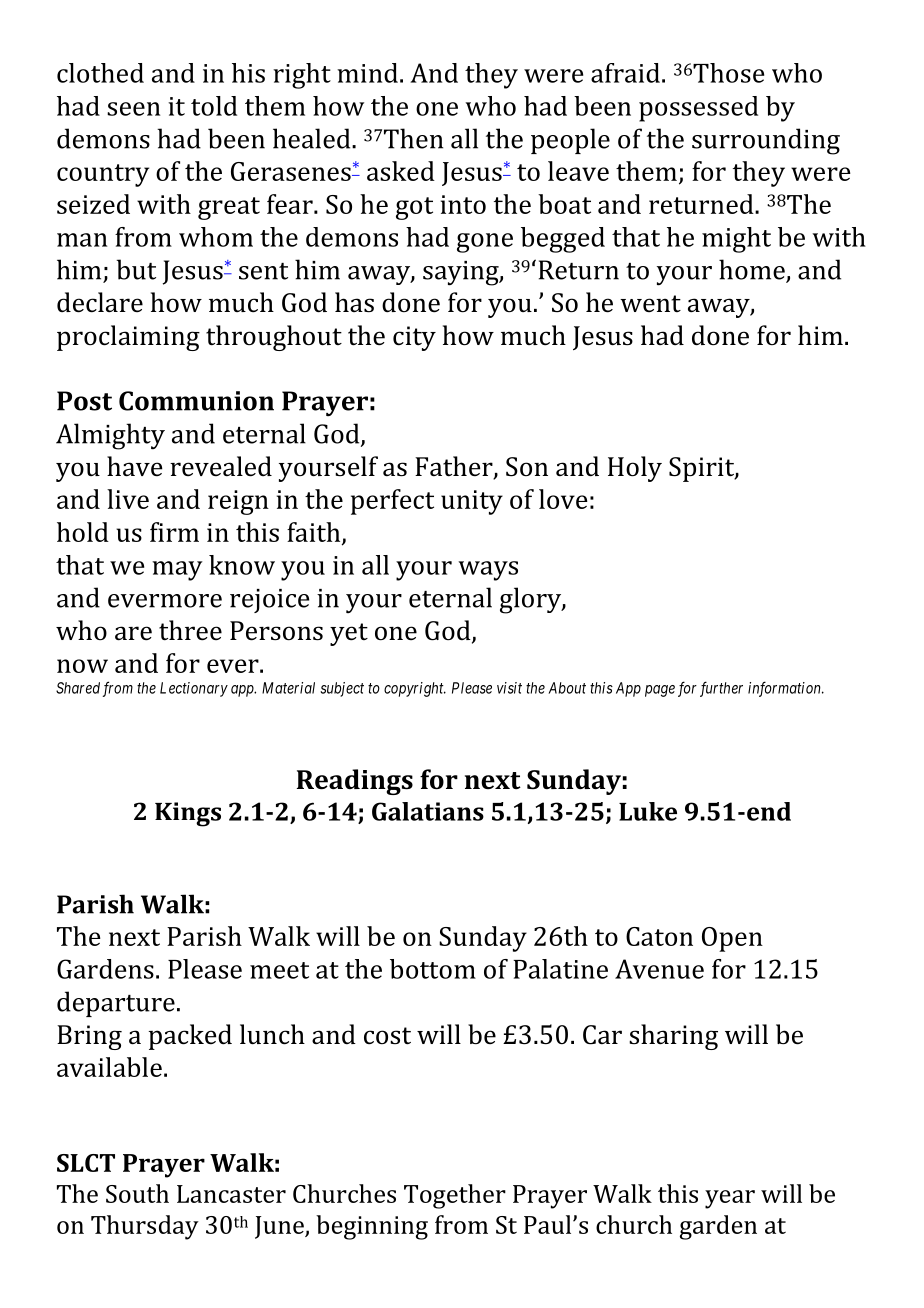  What do you see at coordinates (698, 109) in the screenshot?
I see `possessed` at bounding box center [698, 109].
